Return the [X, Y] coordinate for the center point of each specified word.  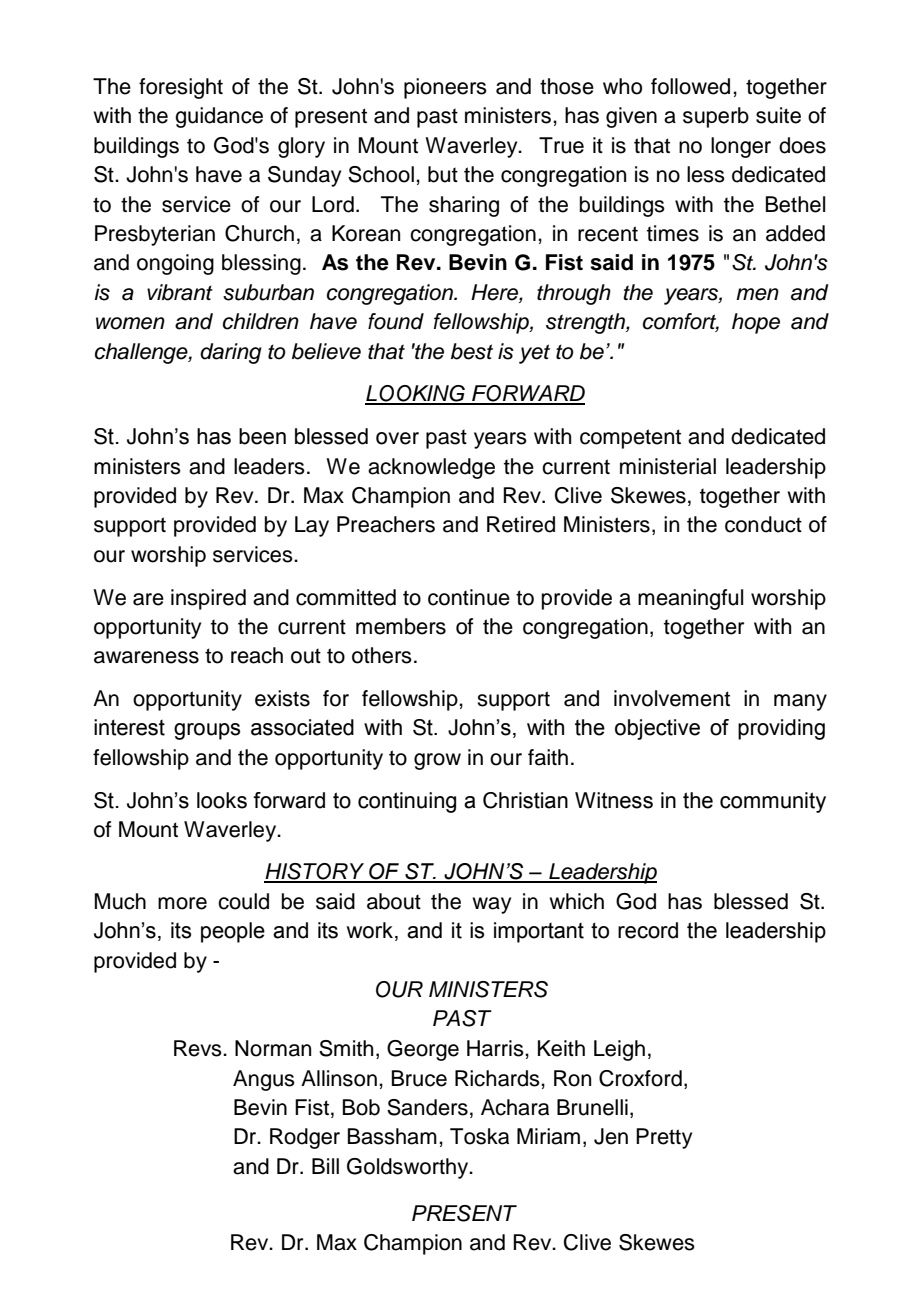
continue [469, 597]
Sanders [427, 1107]
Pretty [664, 1138]
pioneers [445, 88]
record [648, 930]
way [491, 905]
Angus [264, 1080]
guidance [219, 117]
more [182, 903]
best [472, 351]
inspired [208, 599]
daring [231, 353]
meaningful [690, 599]
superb [716, 117]
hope [756, 323]
